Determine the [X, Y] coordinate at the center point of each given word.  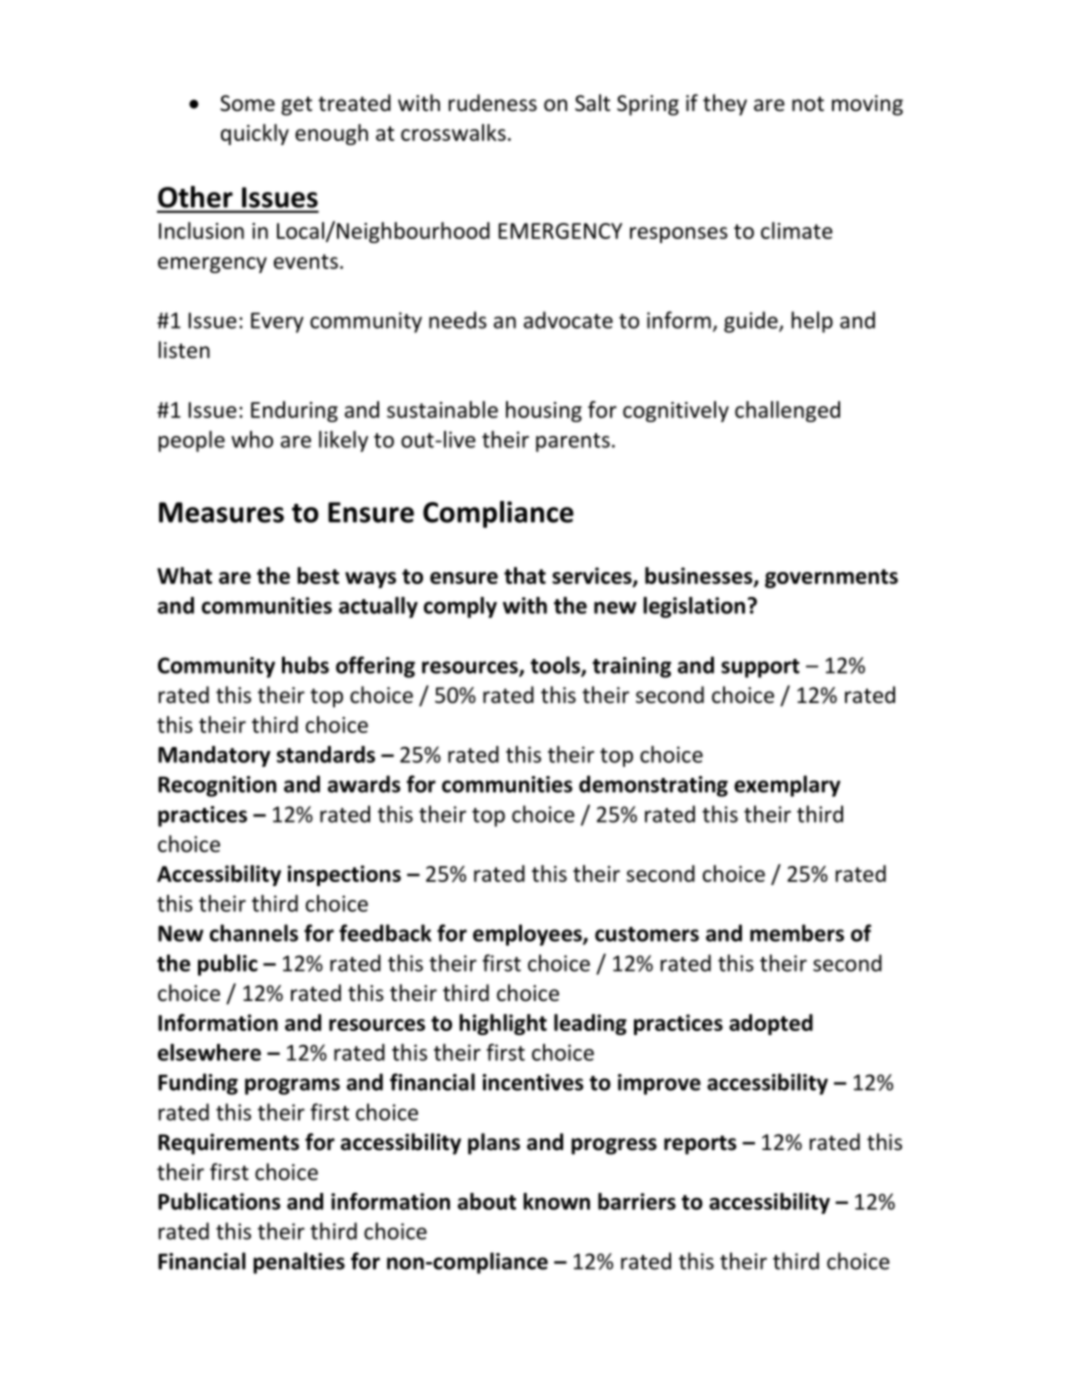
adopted [771, 1024]
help [812, 322]
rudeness [493, 103]
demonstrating [653, 786]
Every [277, 322]
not [808, 104]
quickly [255, 134]
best [318, 575]
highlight [503, 1024]
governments [831, 578]
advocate [568, 320]
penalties [299, 1263]
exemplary [787, 786]
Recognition [217, 786]
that [525, 575]
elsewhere [209, 1052]
